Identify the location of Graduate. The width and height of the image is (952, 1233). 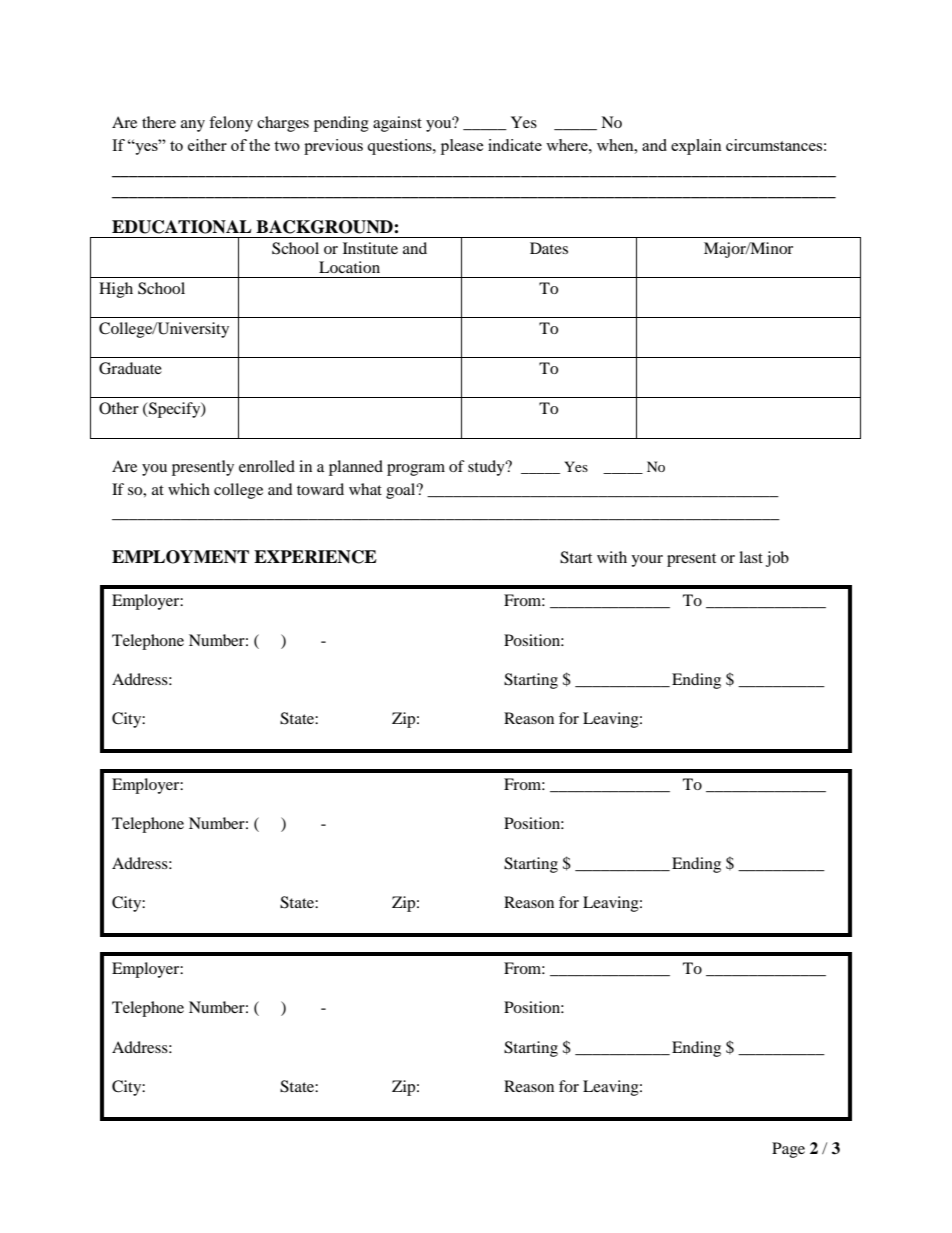
(130, 368).
